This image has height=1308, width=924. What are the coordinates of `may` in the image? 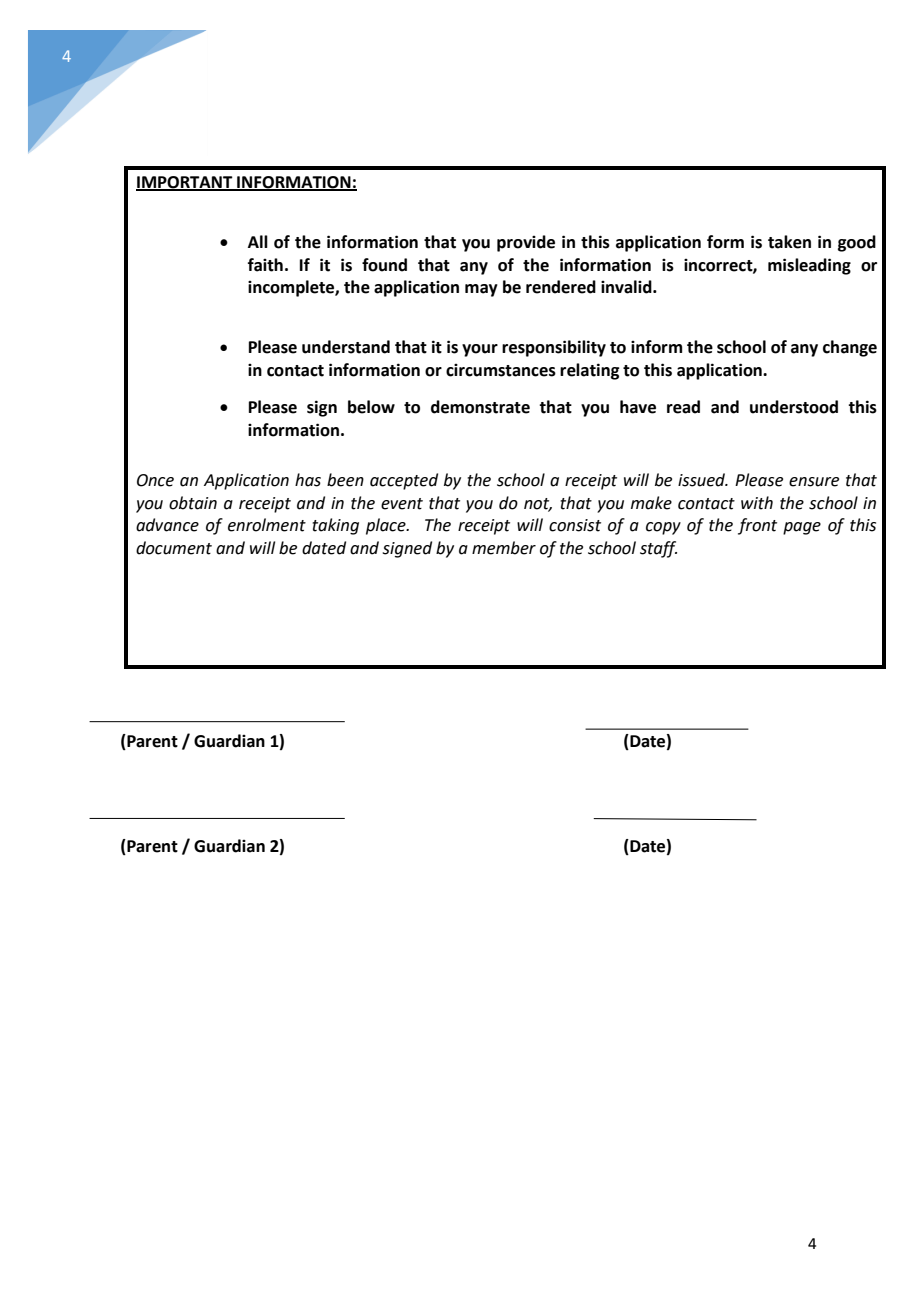 It's located at (481, 290).
